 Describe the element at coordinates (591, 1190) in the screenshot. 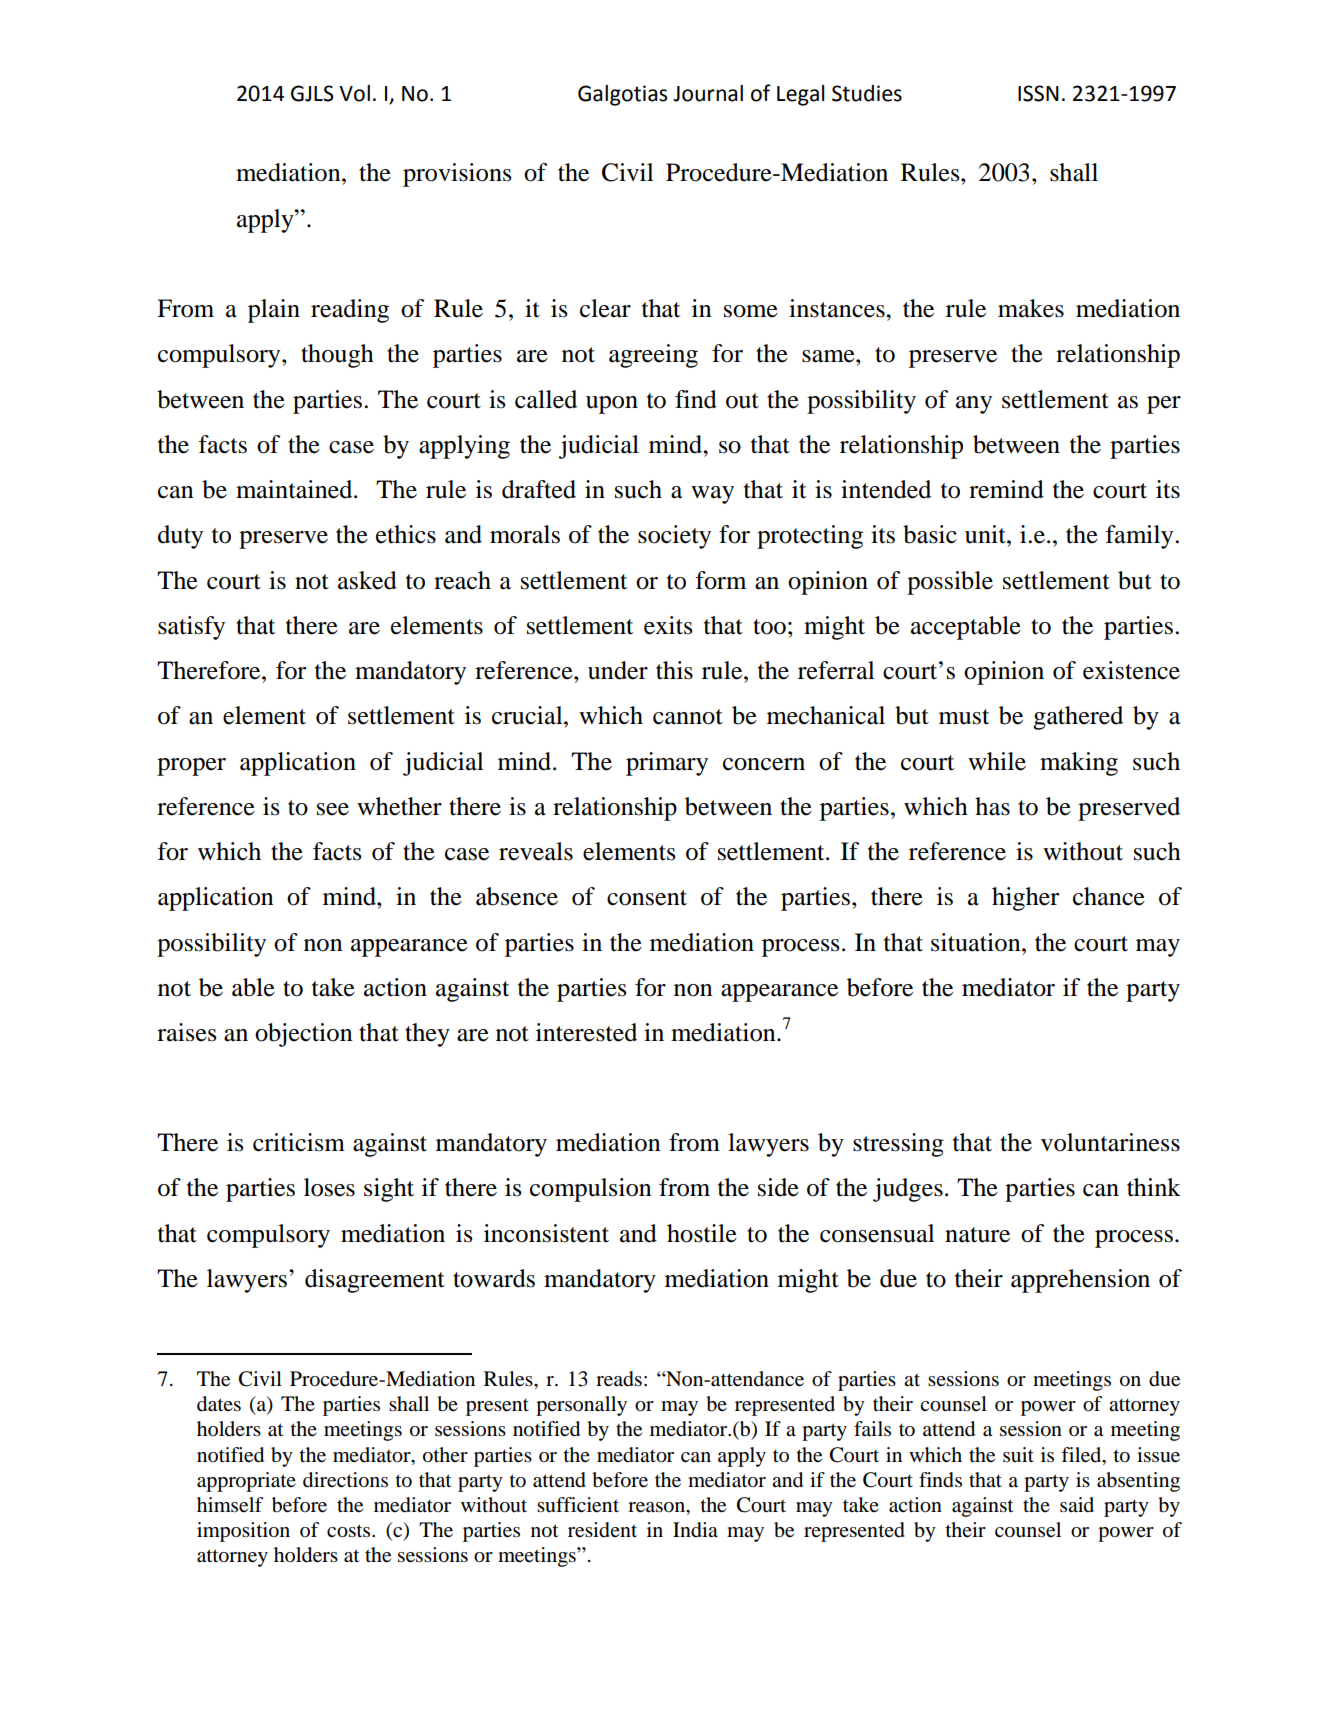

I see `compulsion` at that location.
